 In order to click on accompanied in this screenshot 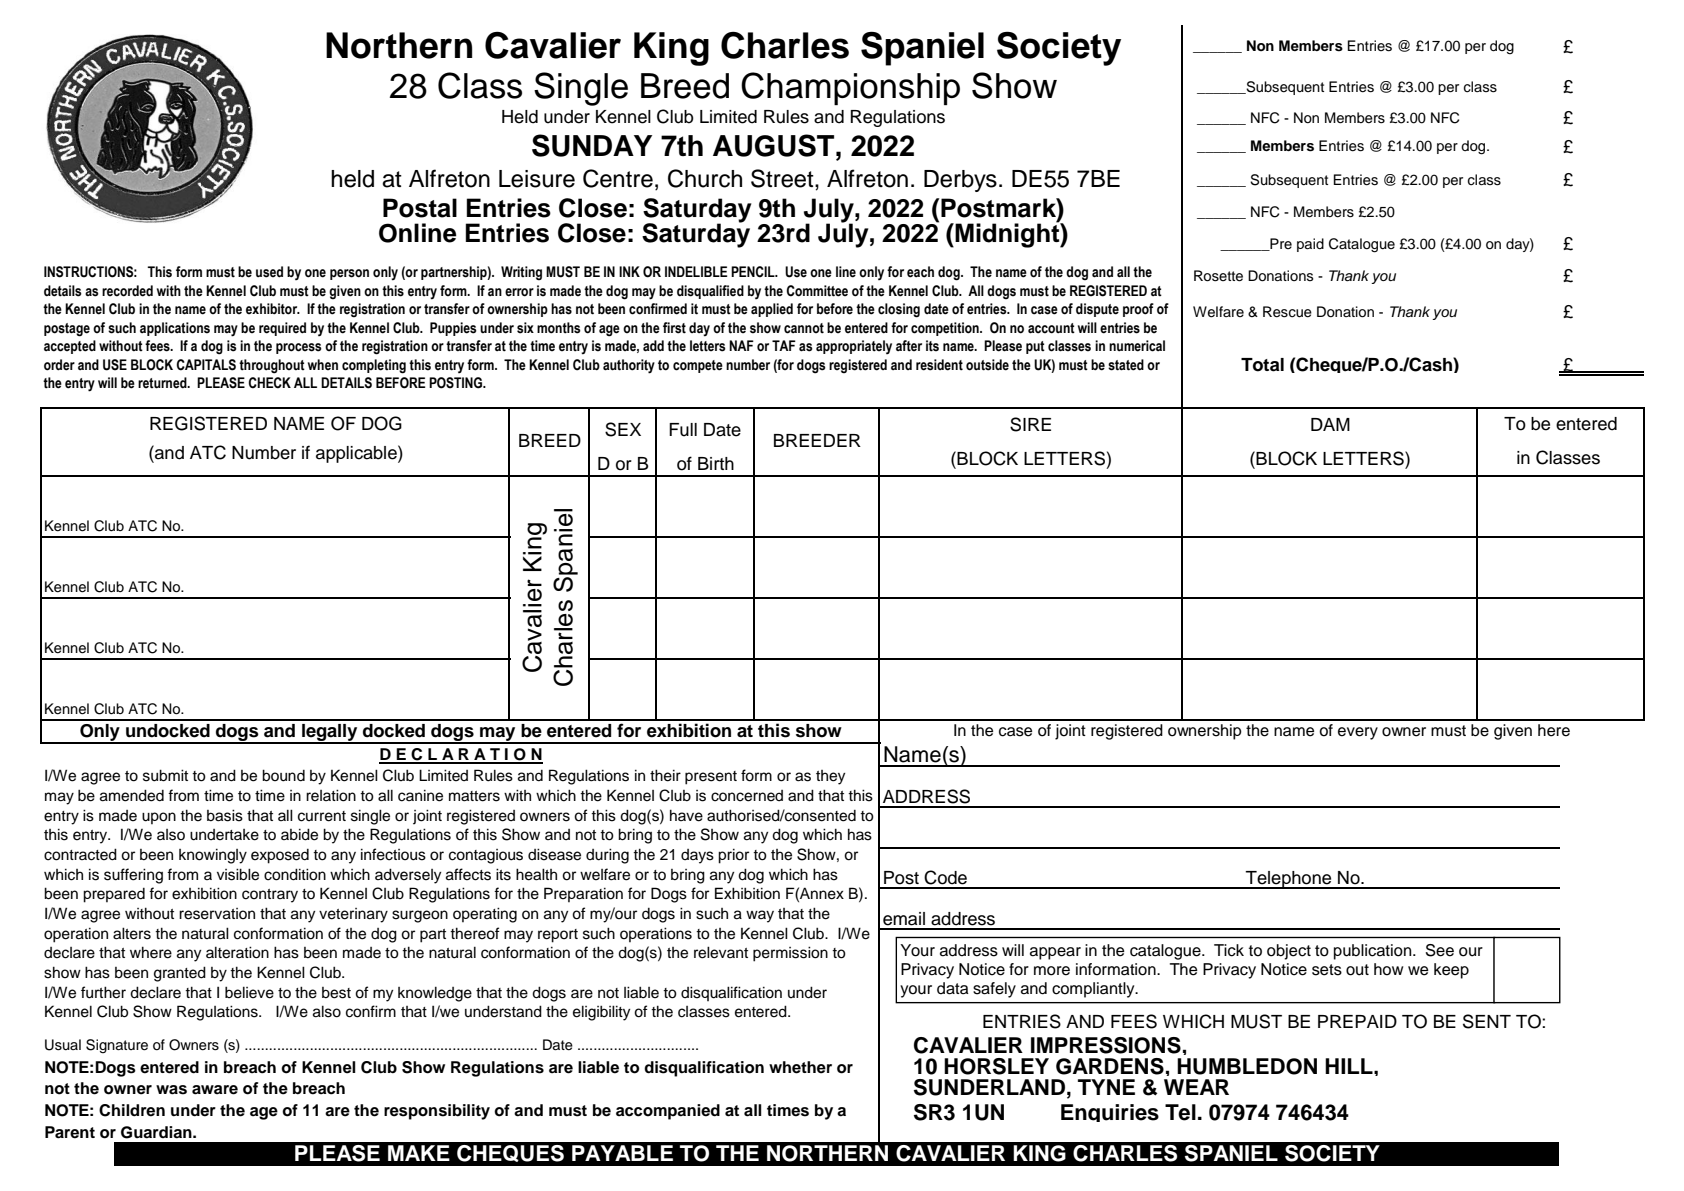, I will do `click(668, 1112)`.
